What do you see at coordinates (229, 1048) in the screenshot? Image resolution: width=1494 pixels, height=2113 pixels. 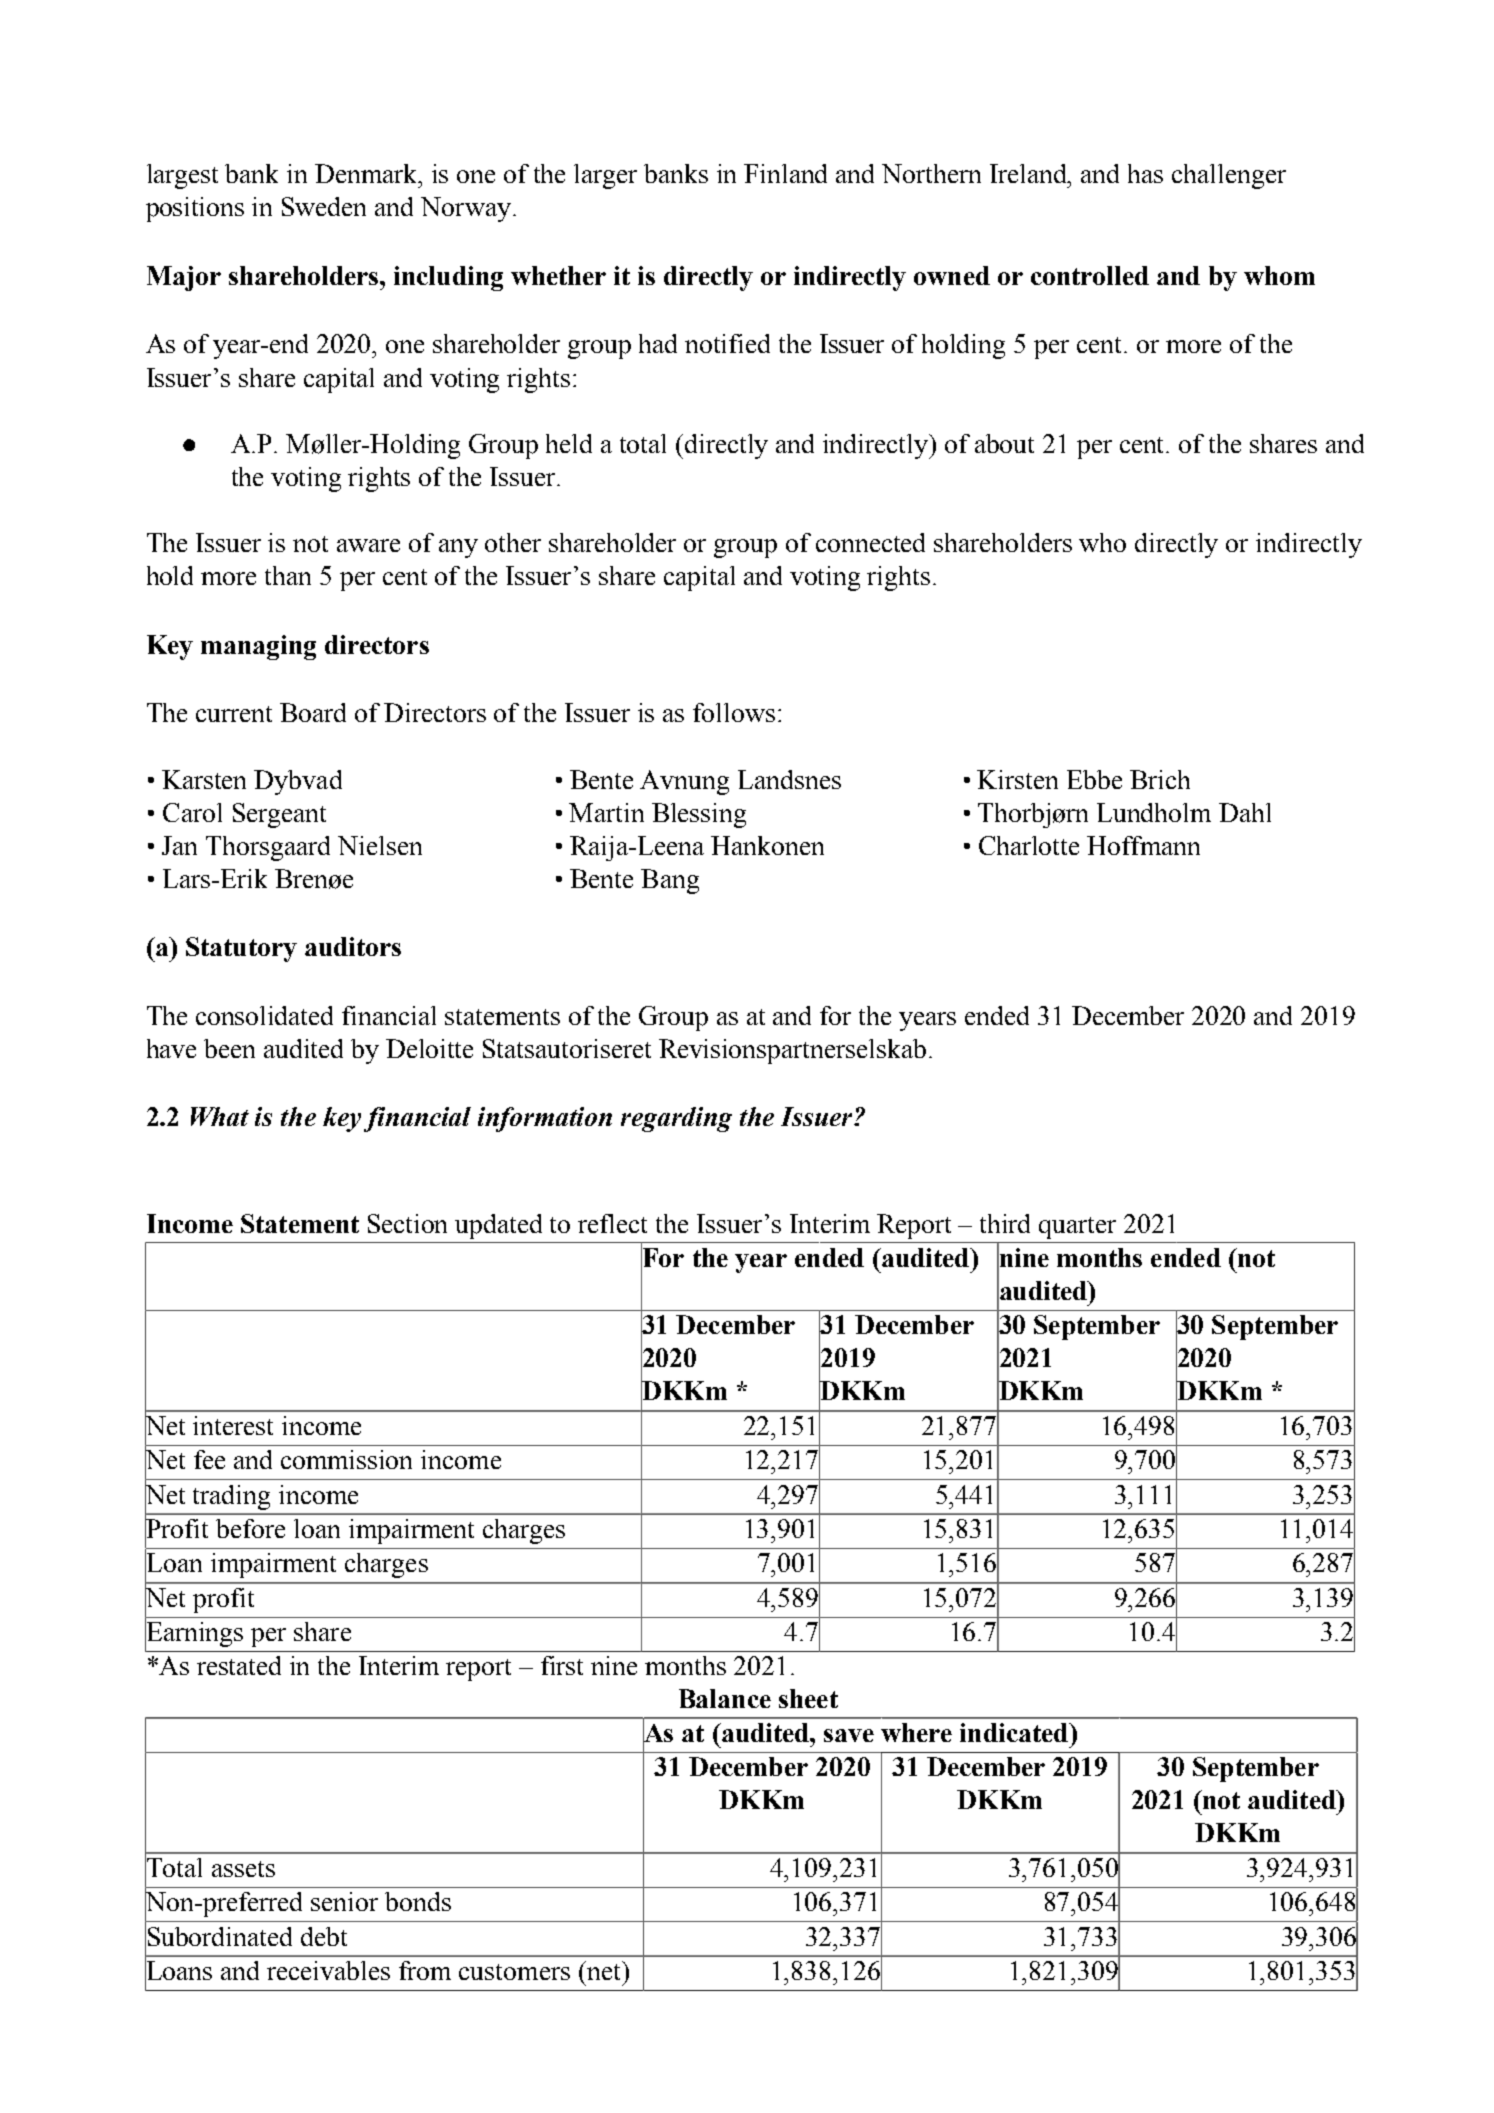 I see `been` at bounding box center [229, 1048].
